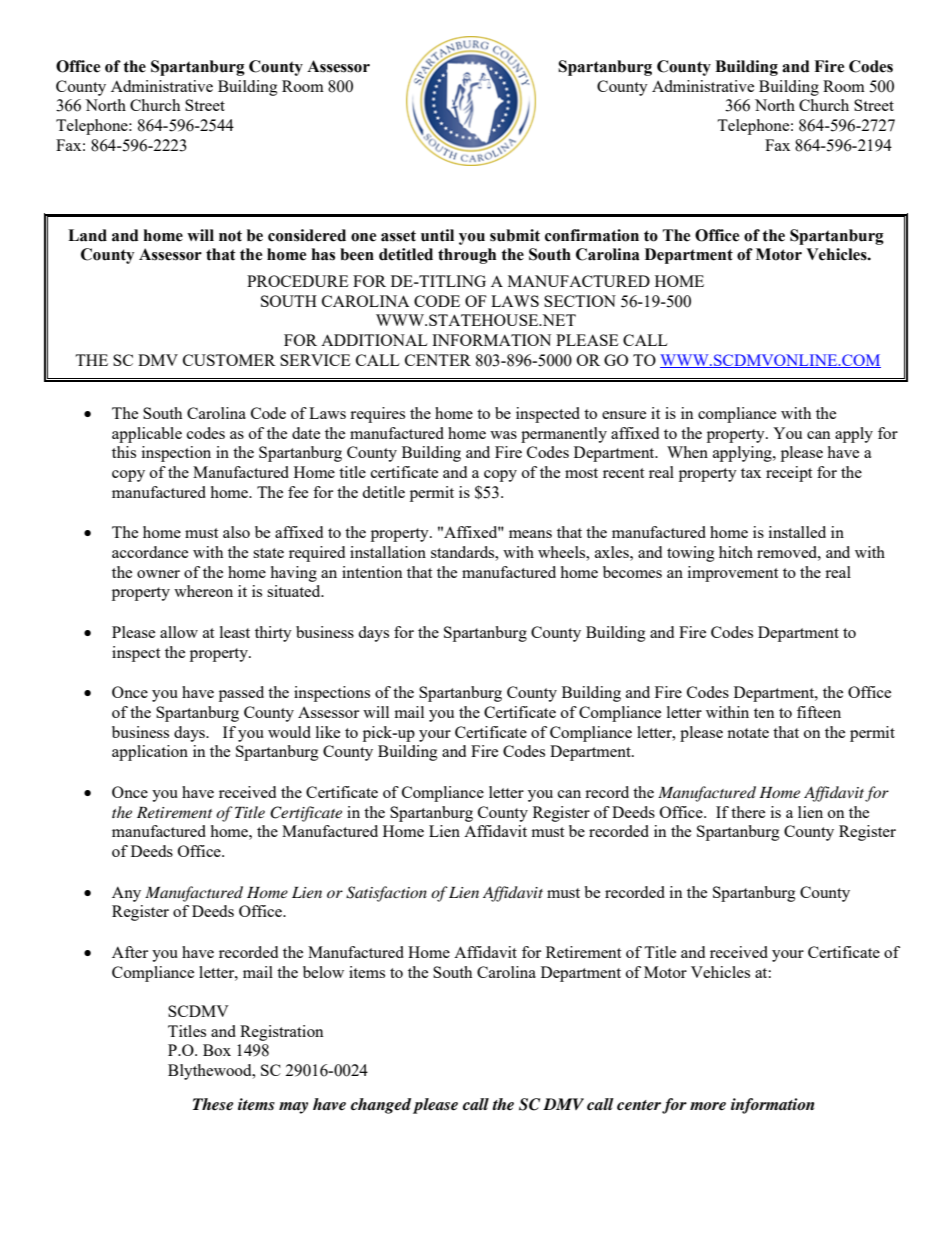 The height and width of the screenshot is (1233, 952). I want to click on allow, so click(179, 632).
